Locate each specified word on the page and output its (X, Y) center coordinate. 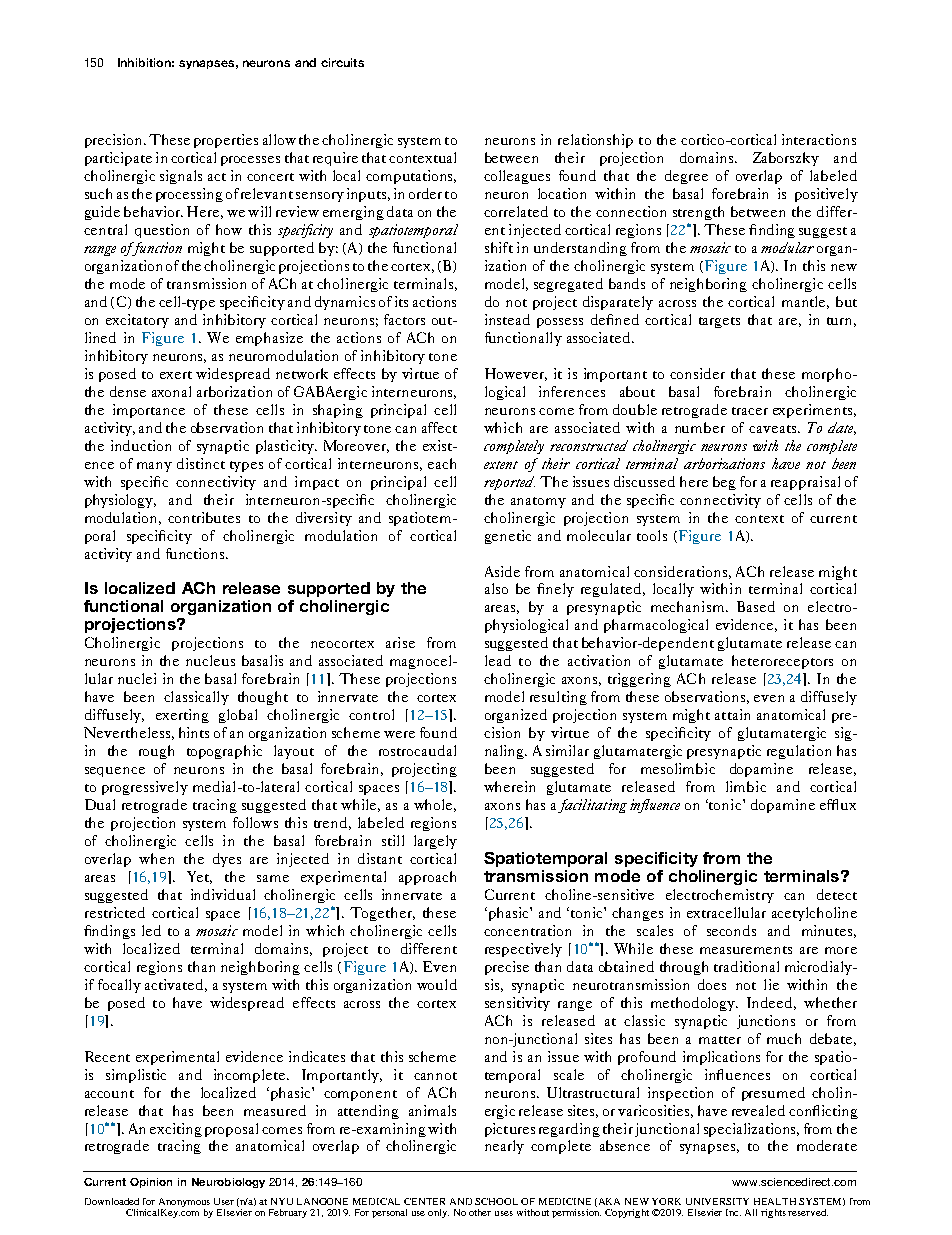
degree (686, 177)
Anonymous (184, 1204)
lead (498, 660)
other (480, 1212)
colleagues (517, 177)
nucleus (210, 660)
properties (226, 141)
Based (756, 606)
